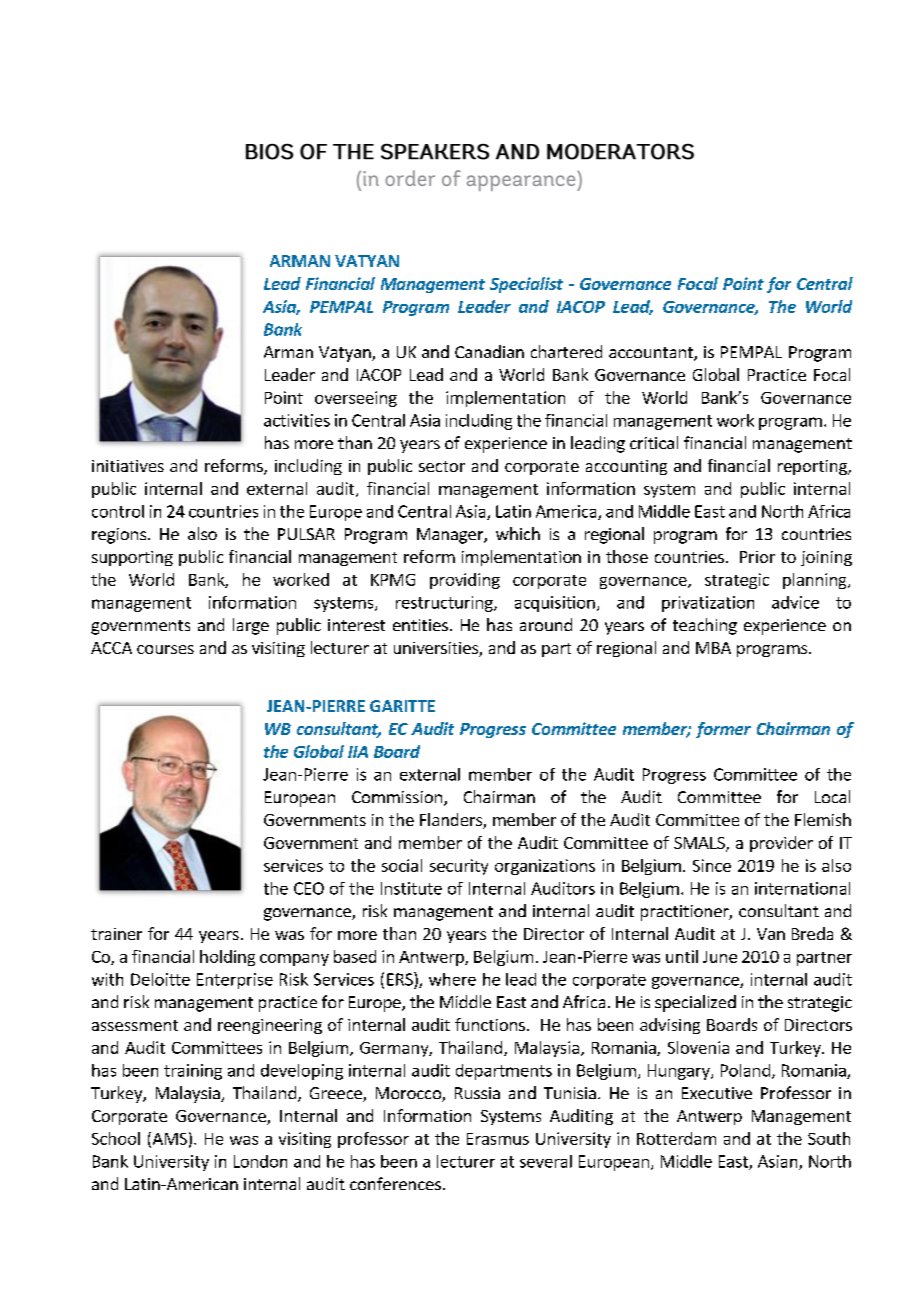 Image resolution: width=924 pixels, height=1308 pixels. Describe the element at coordinates (652, 354) in the screenshot. I see `accountant` at that location.
